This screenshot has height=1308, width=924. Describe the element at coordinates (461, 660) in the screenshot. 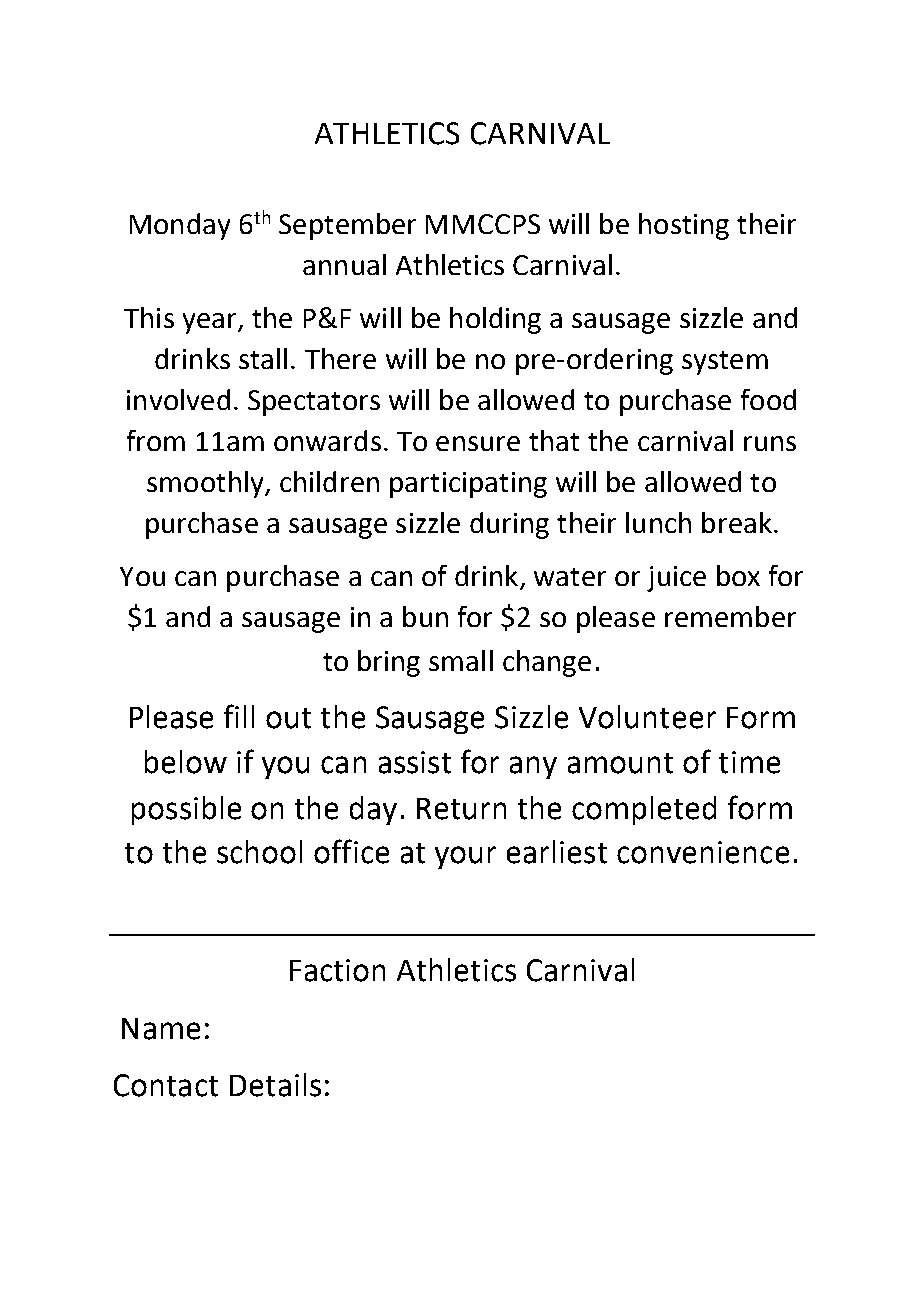

I see `small` at that location.
